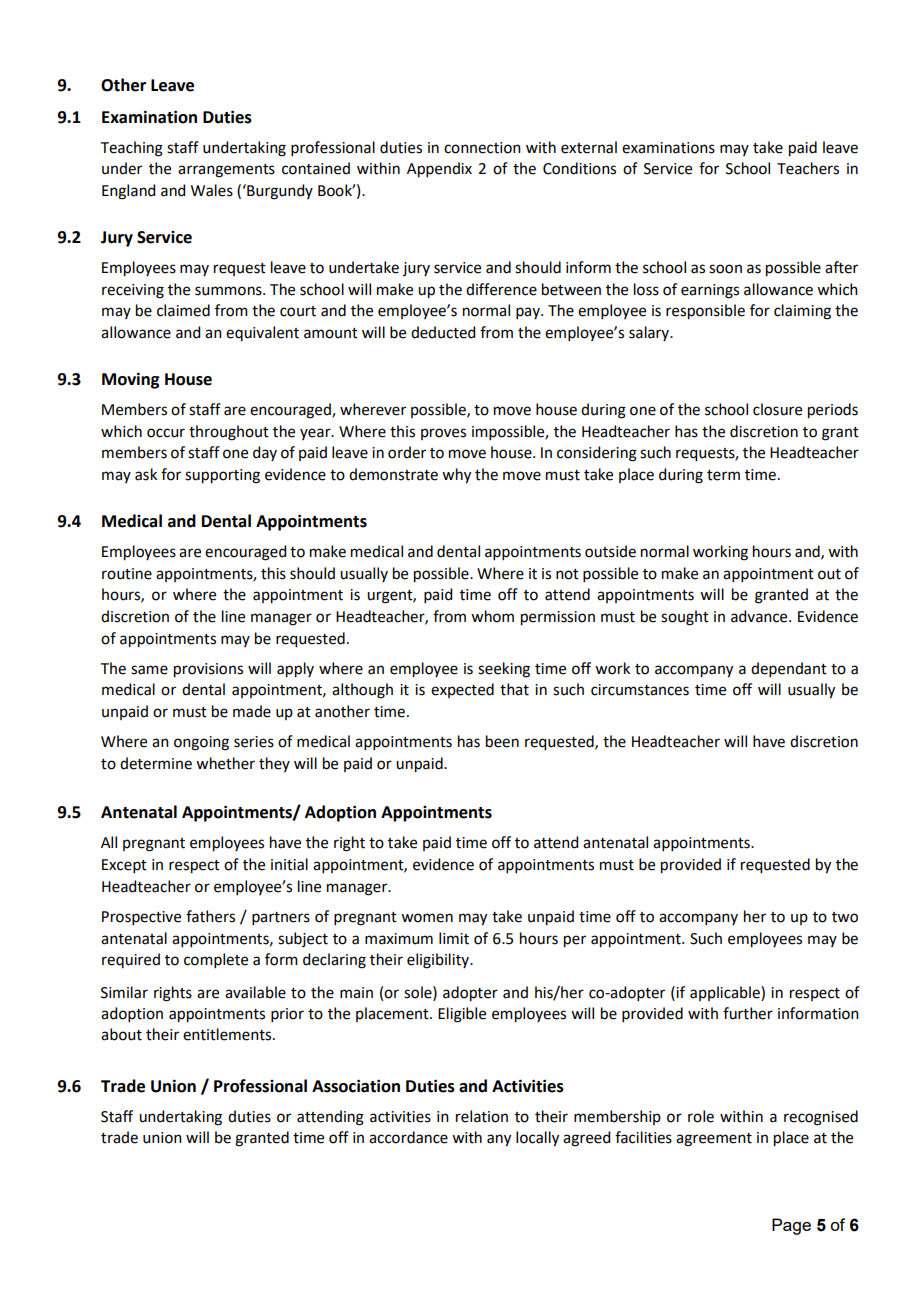 Image resolution: width=924 pixels, height=1307 pixels. I want to click on proves, so click(443, 434).
